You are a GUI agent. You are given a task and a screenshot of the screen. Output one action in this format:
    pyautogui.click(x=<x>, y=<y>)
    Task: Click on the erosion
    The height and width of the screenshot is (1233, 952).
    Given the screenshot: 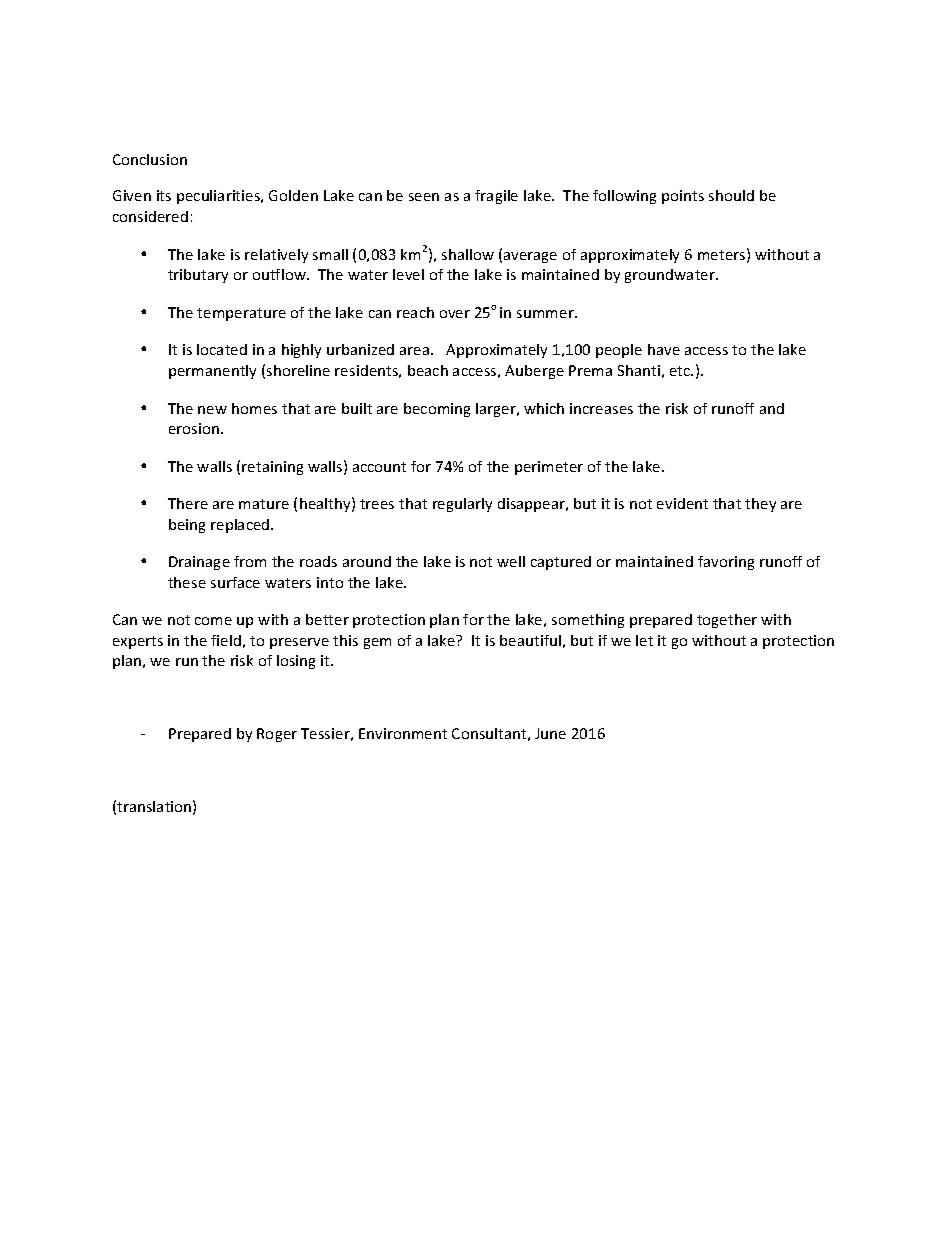 What is the action you would take?
    pyautogui.click(x=194, y=428)
